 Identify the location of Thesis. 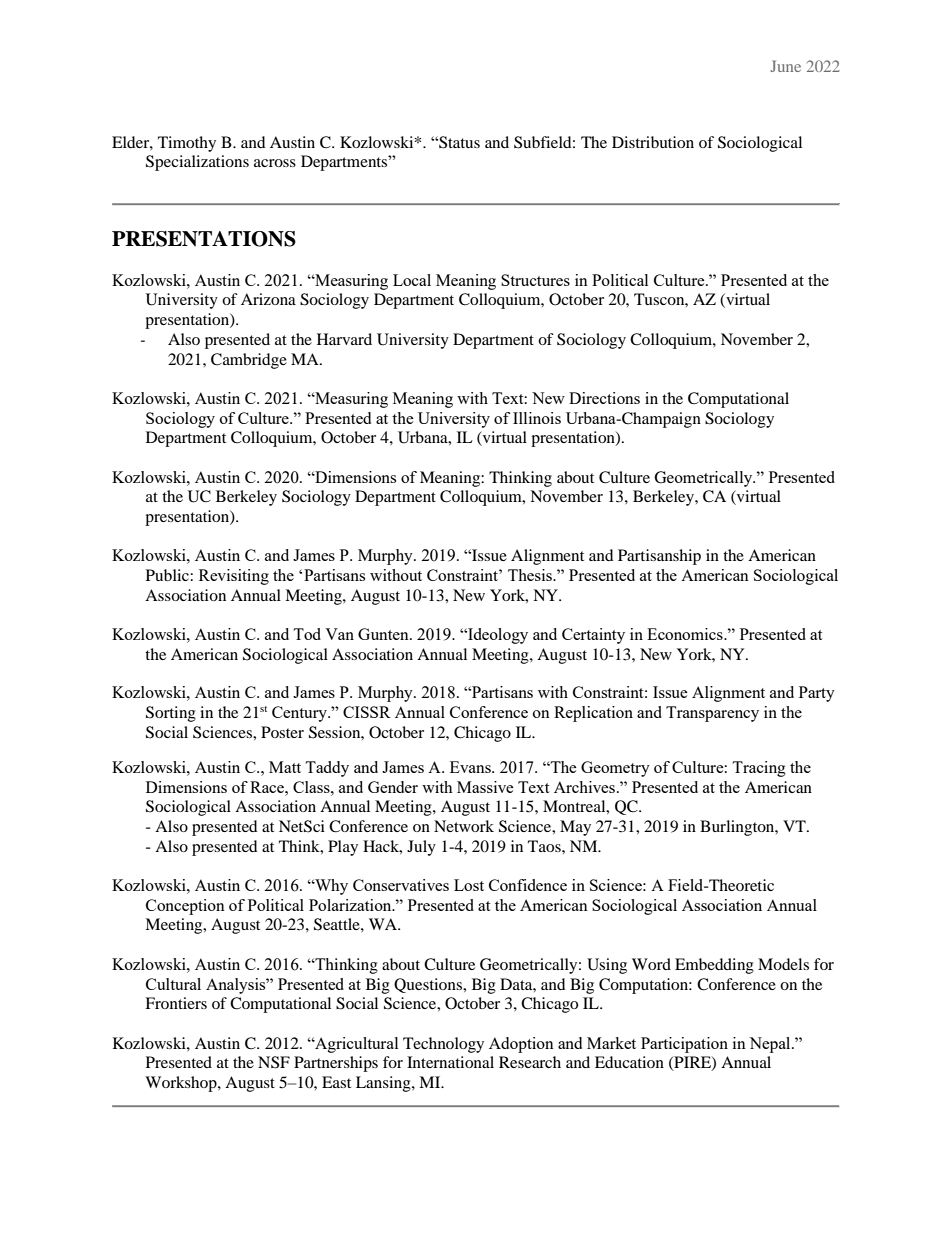
(531, 575).
